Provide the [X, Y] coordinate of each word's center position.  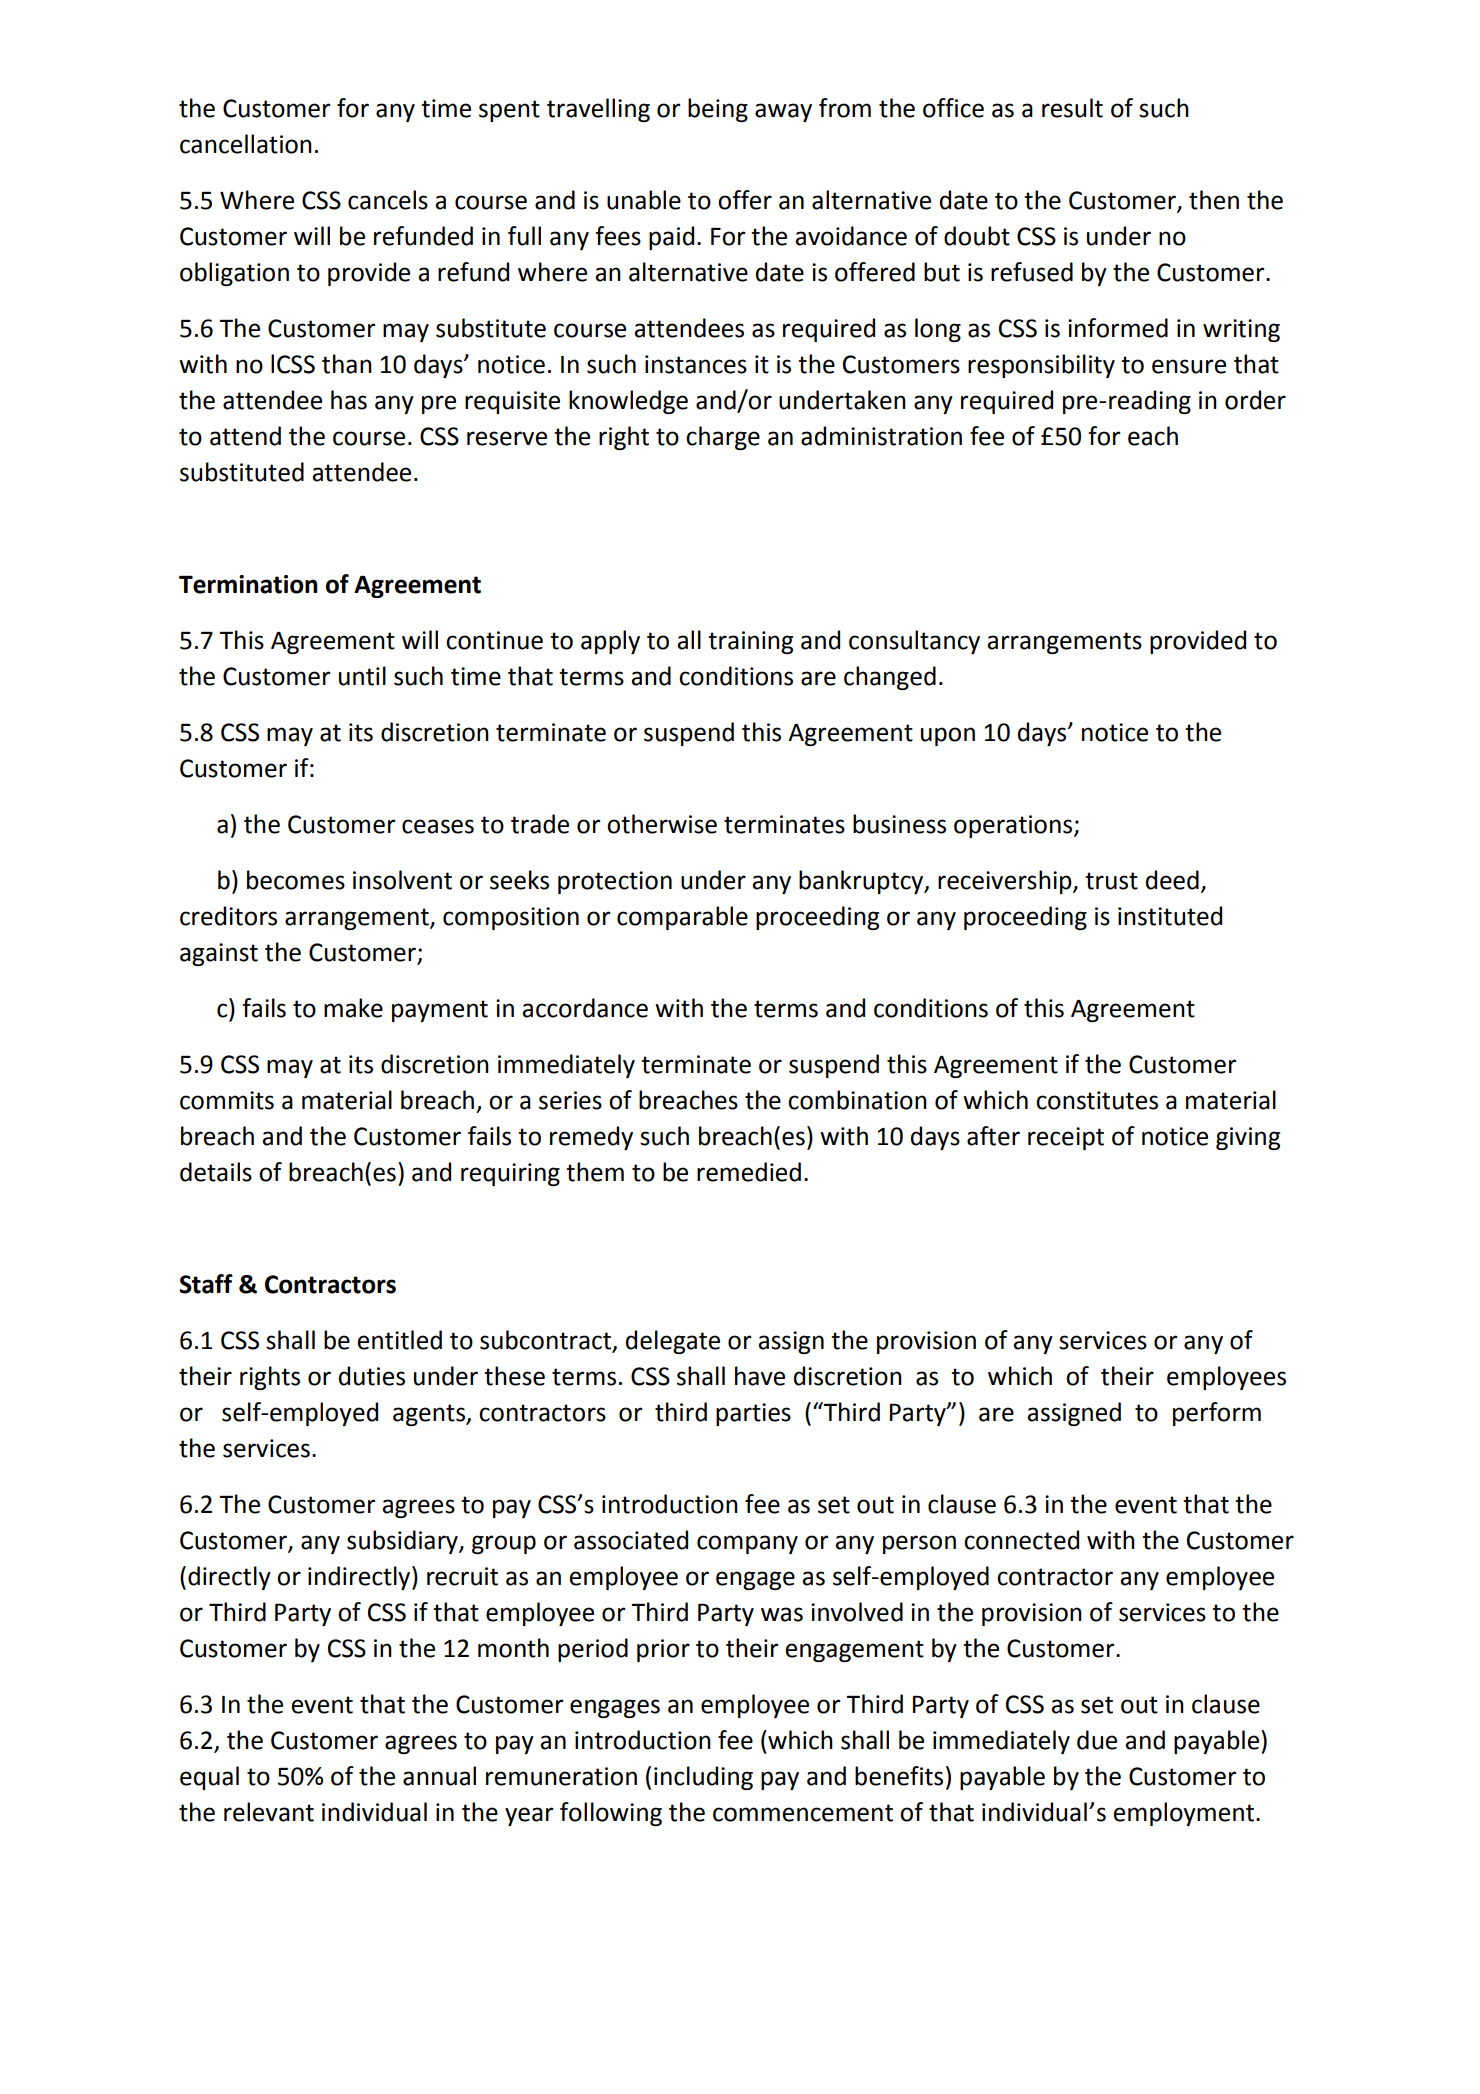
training [750, 642]
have [760, 1376]
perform [1217, 1414]
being [718, 110]
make [353, 1008]
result [1072, 108]
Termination [248, 584]
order [1255, 400]
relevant [269, 1812]
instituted [1170, 916]
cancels [388, 200]
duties [372, 1376]
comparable [682, 918]
